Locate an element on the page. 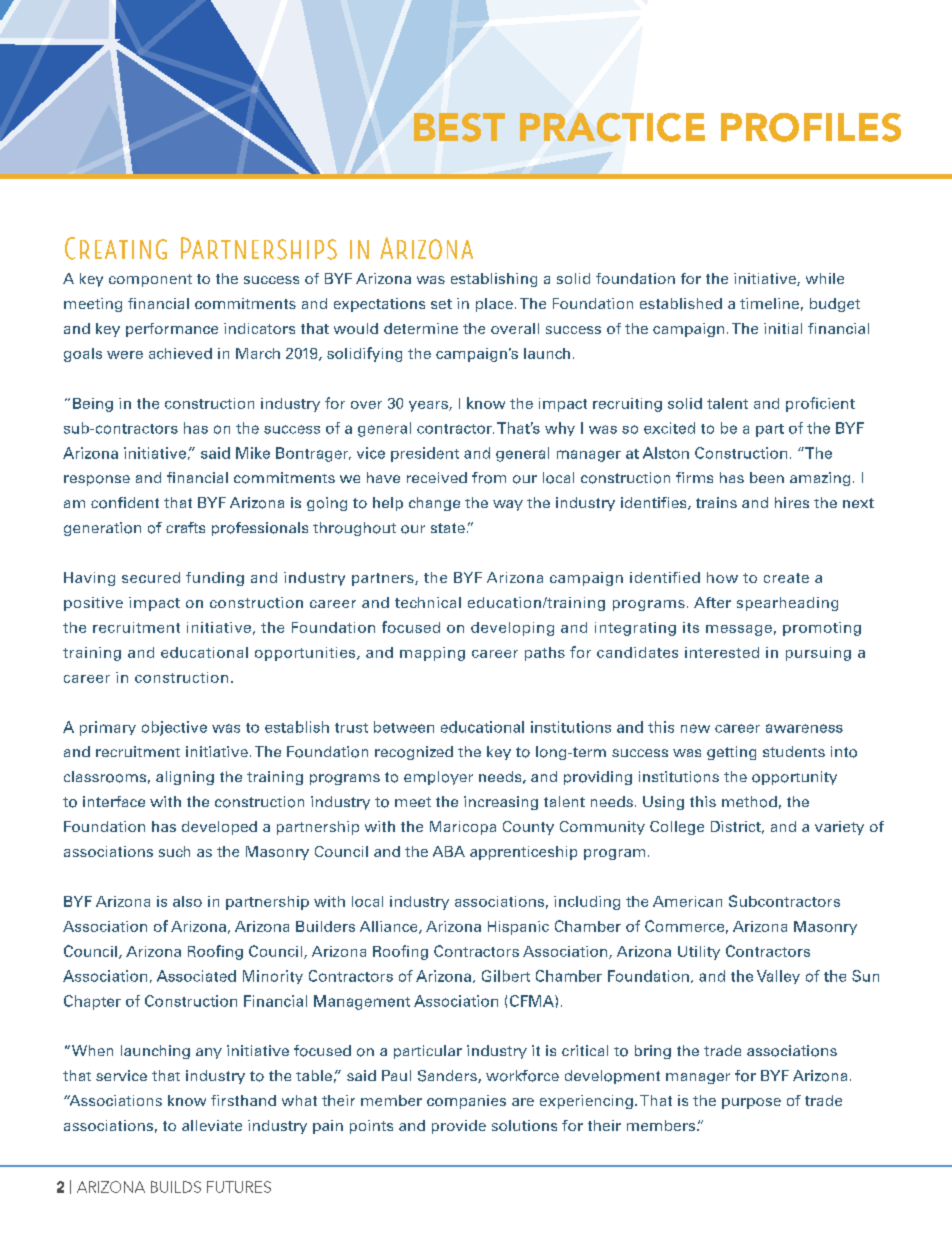 The height and width of the document is (1233, 952). BUILDS is located at coordinates (176, 1187).
